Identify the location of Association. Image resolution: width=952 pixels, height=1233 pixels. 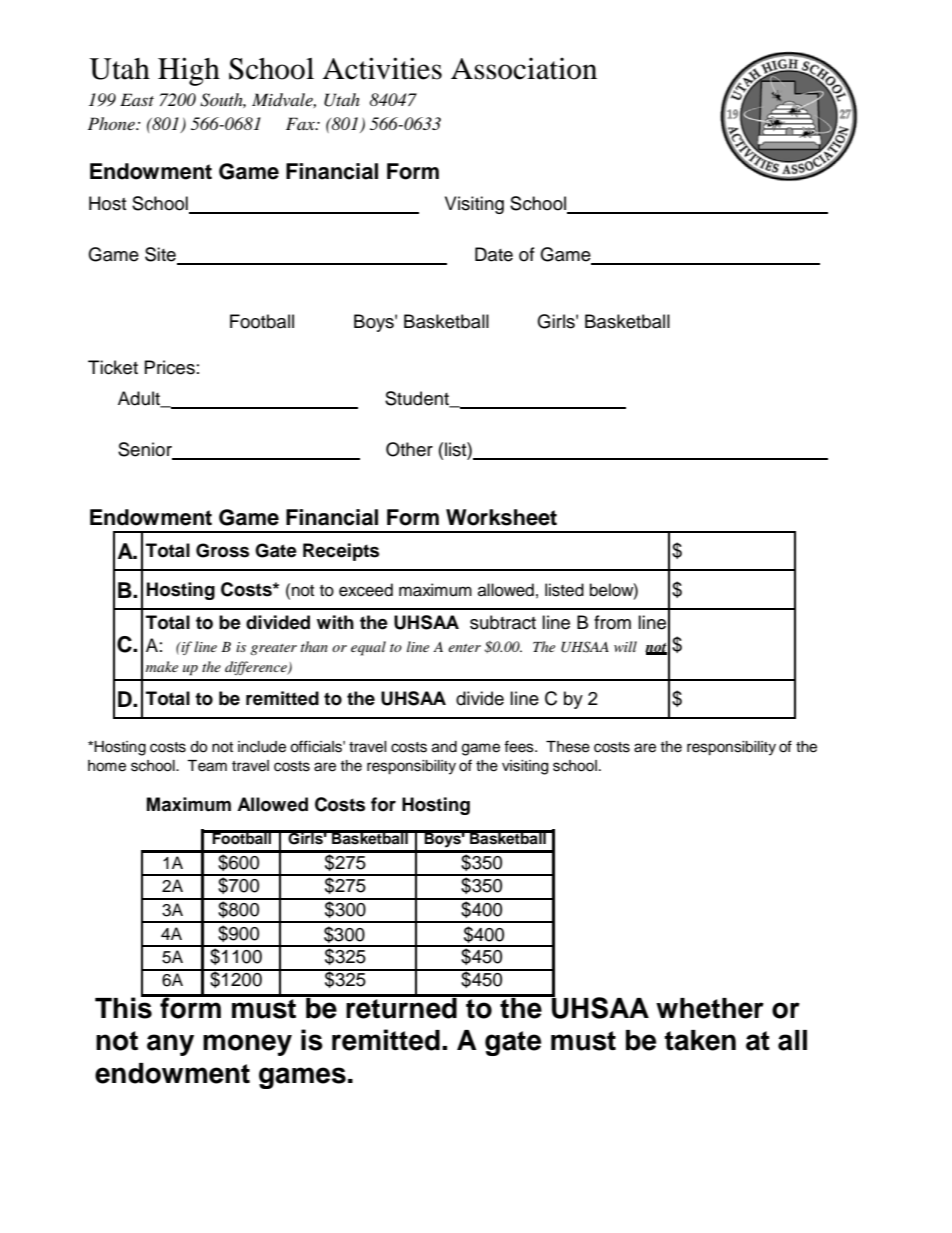
(524, 68).
